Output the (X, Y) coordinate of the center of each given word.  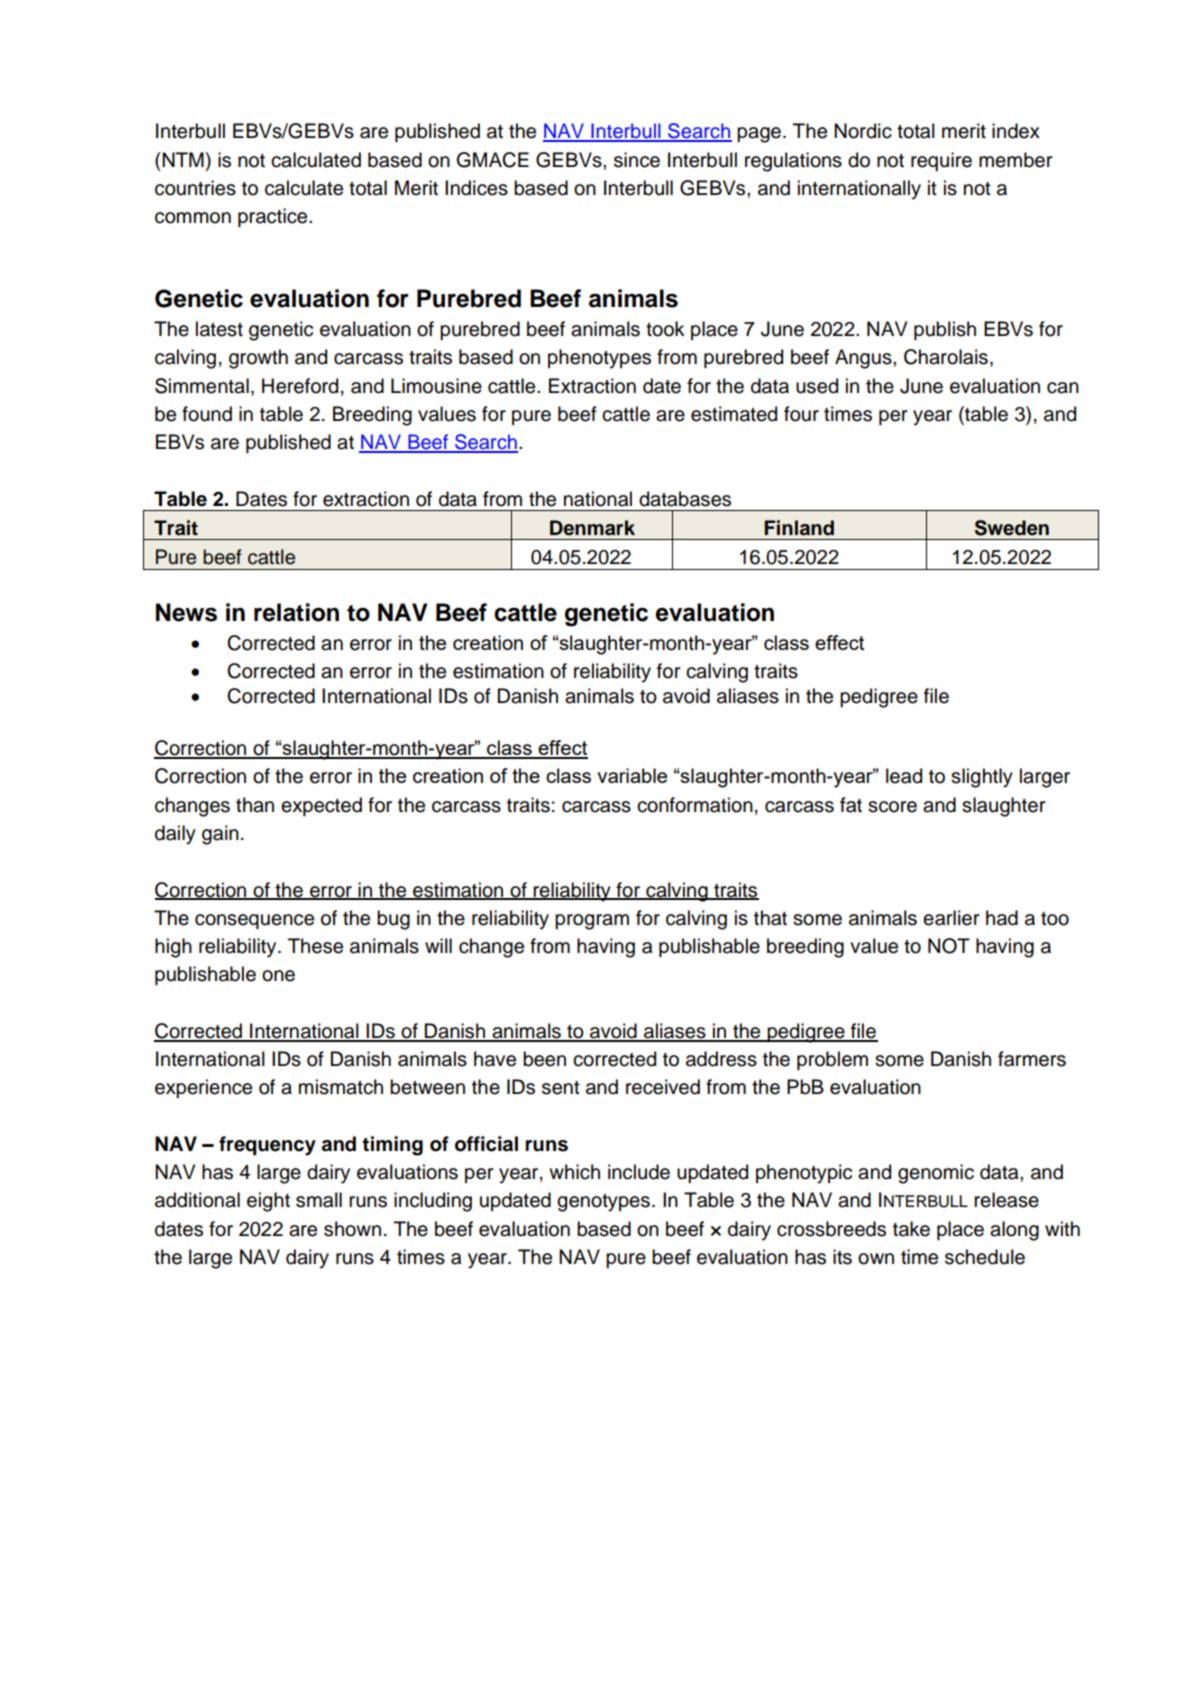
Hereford (300, 386)
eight (268, 1202)
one (278, 976)
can (1063, 388)
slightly (982, 778)
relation (296, 612)
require (941, 161)
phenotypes (599, 359)
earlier (951, 918)
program (592, 922)
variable (632, 775)
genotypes (603, 1203)
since (637, 160)
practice (274, 217)
